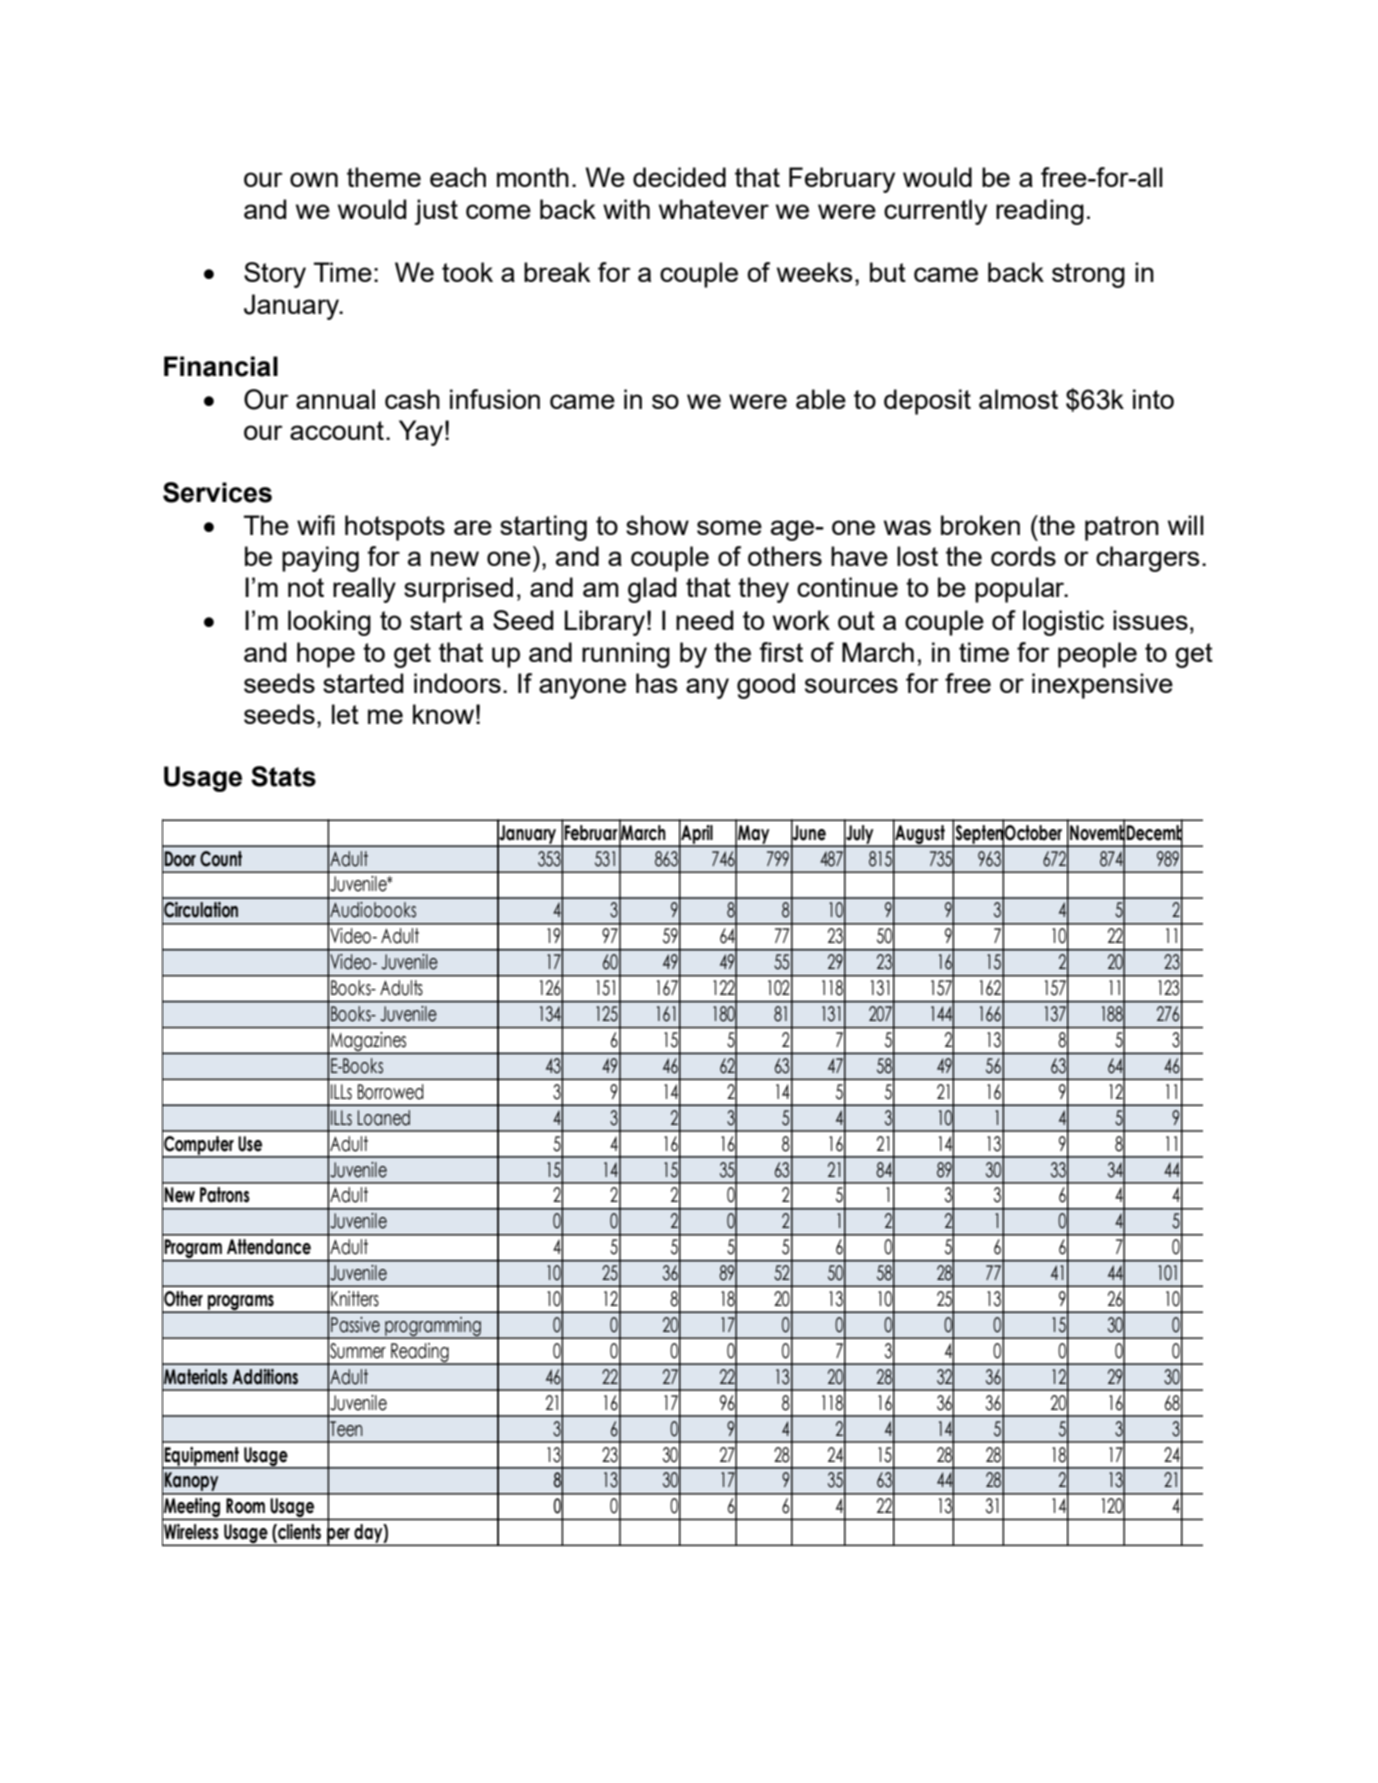  I want to click on Room, so click(245, 1506).
